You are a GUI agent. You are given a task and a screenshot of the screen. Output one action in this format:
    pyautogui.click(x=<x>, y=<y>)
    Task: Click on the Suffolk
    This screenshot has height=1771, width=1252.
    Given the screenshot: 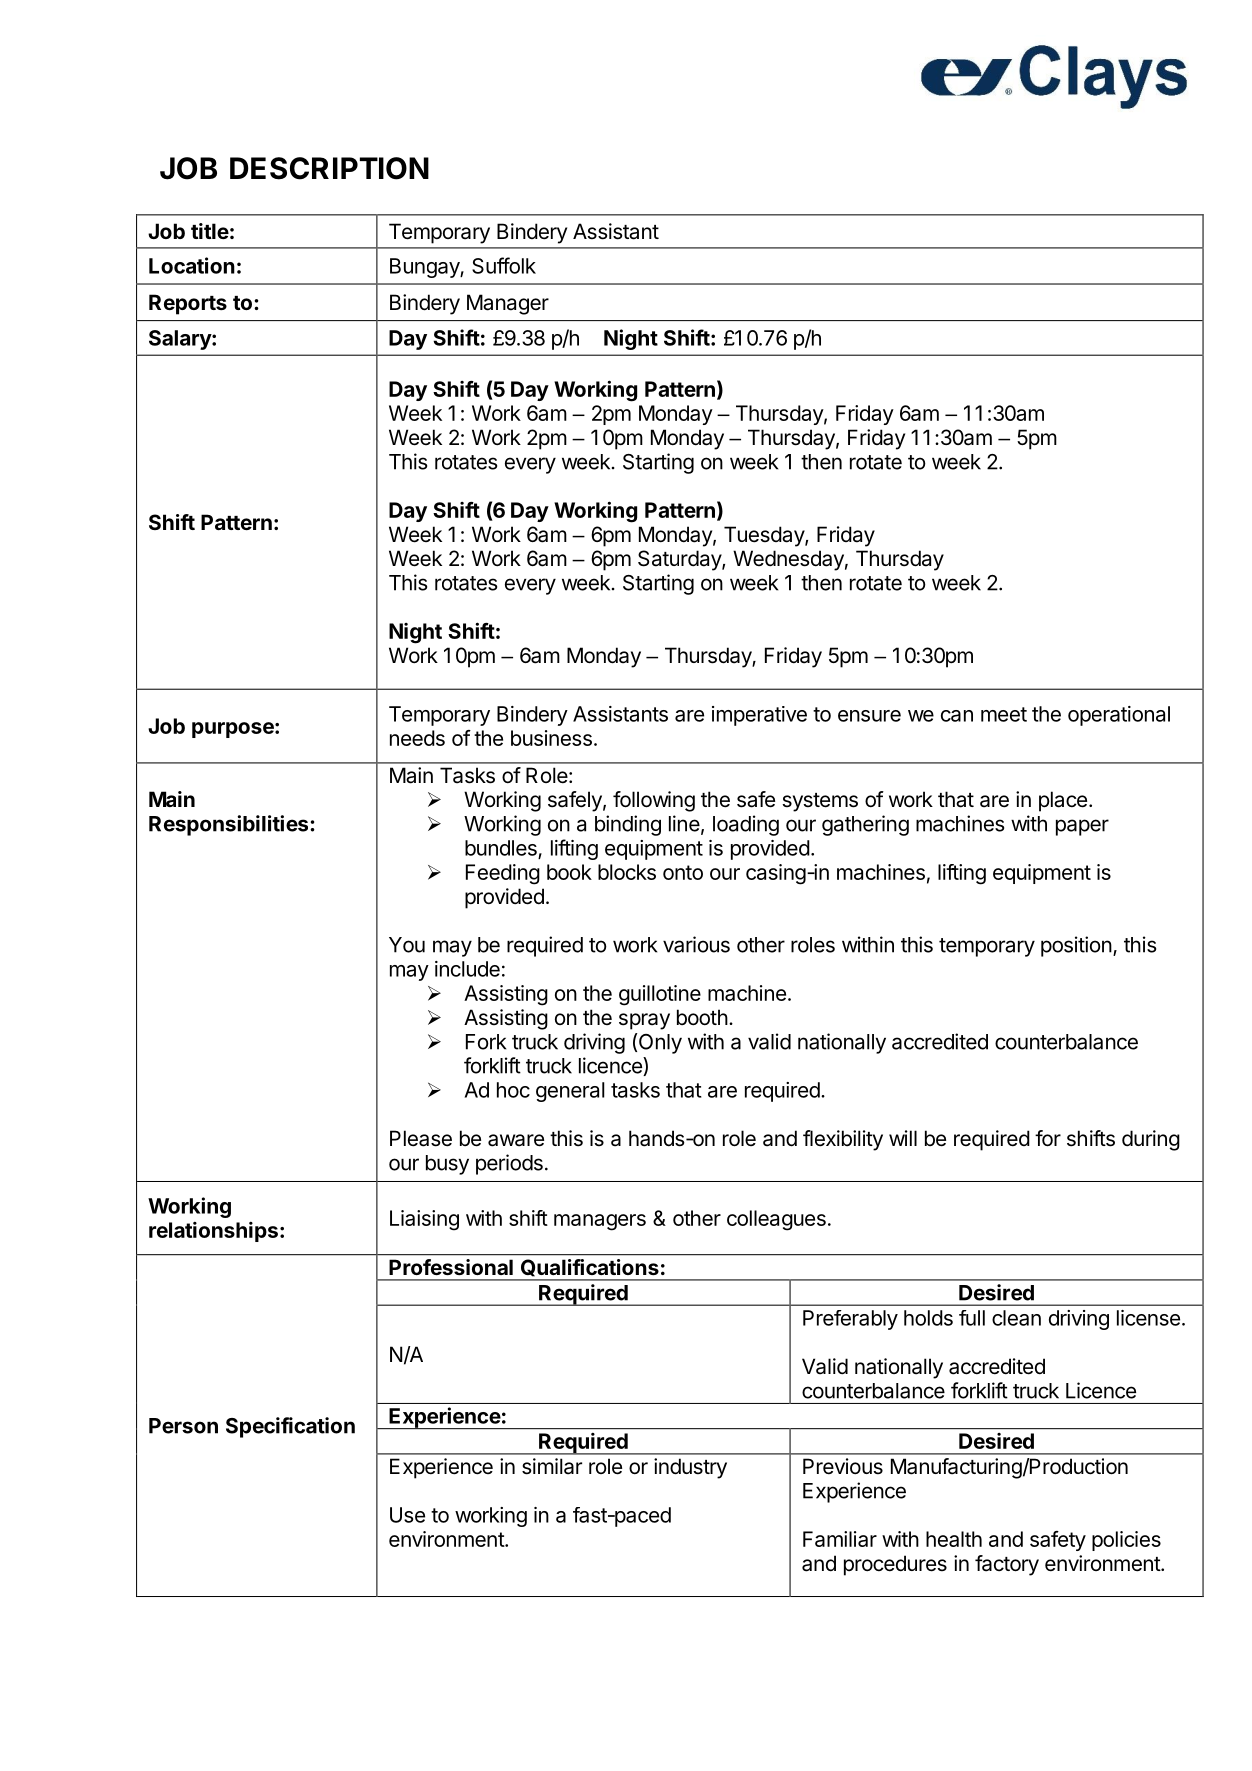 What is the action you would take?
    pyautogui.click(x=504, y=265)
